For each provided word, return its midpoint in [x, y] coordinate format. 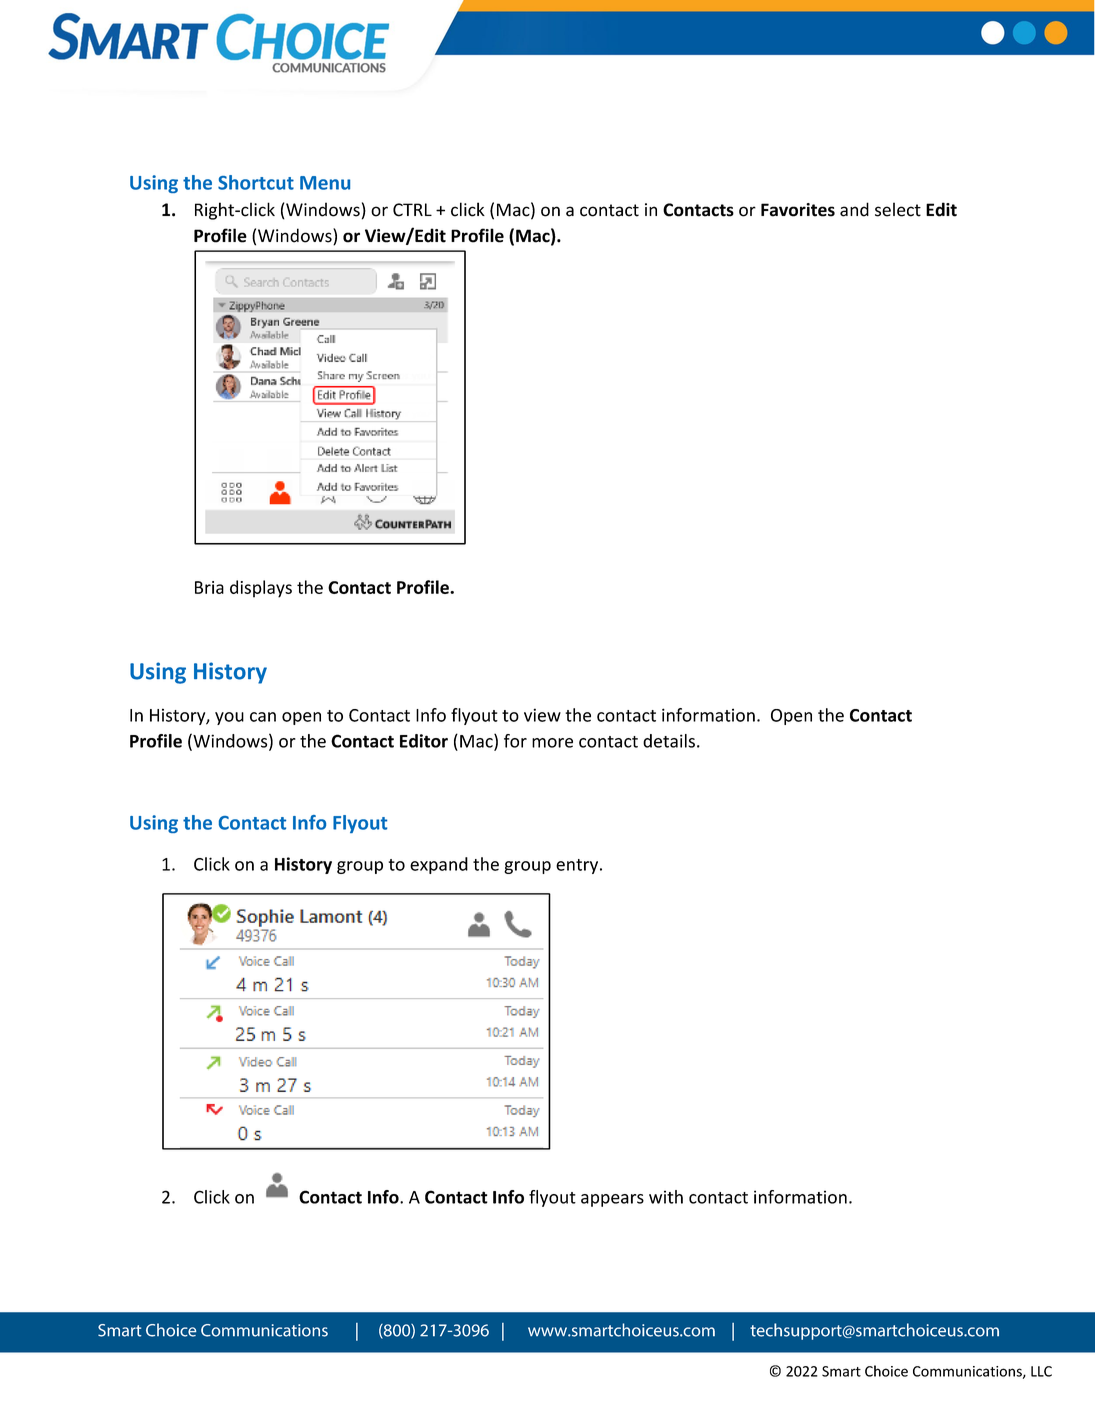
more [552, 743]
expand [439, 865]
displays [261, 589]
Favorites [798, 210]
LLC [1041, 1371]
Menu [325, 183]
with [666, 1197]
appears [612, 1200]
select [898, 209]
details [669, 741]
